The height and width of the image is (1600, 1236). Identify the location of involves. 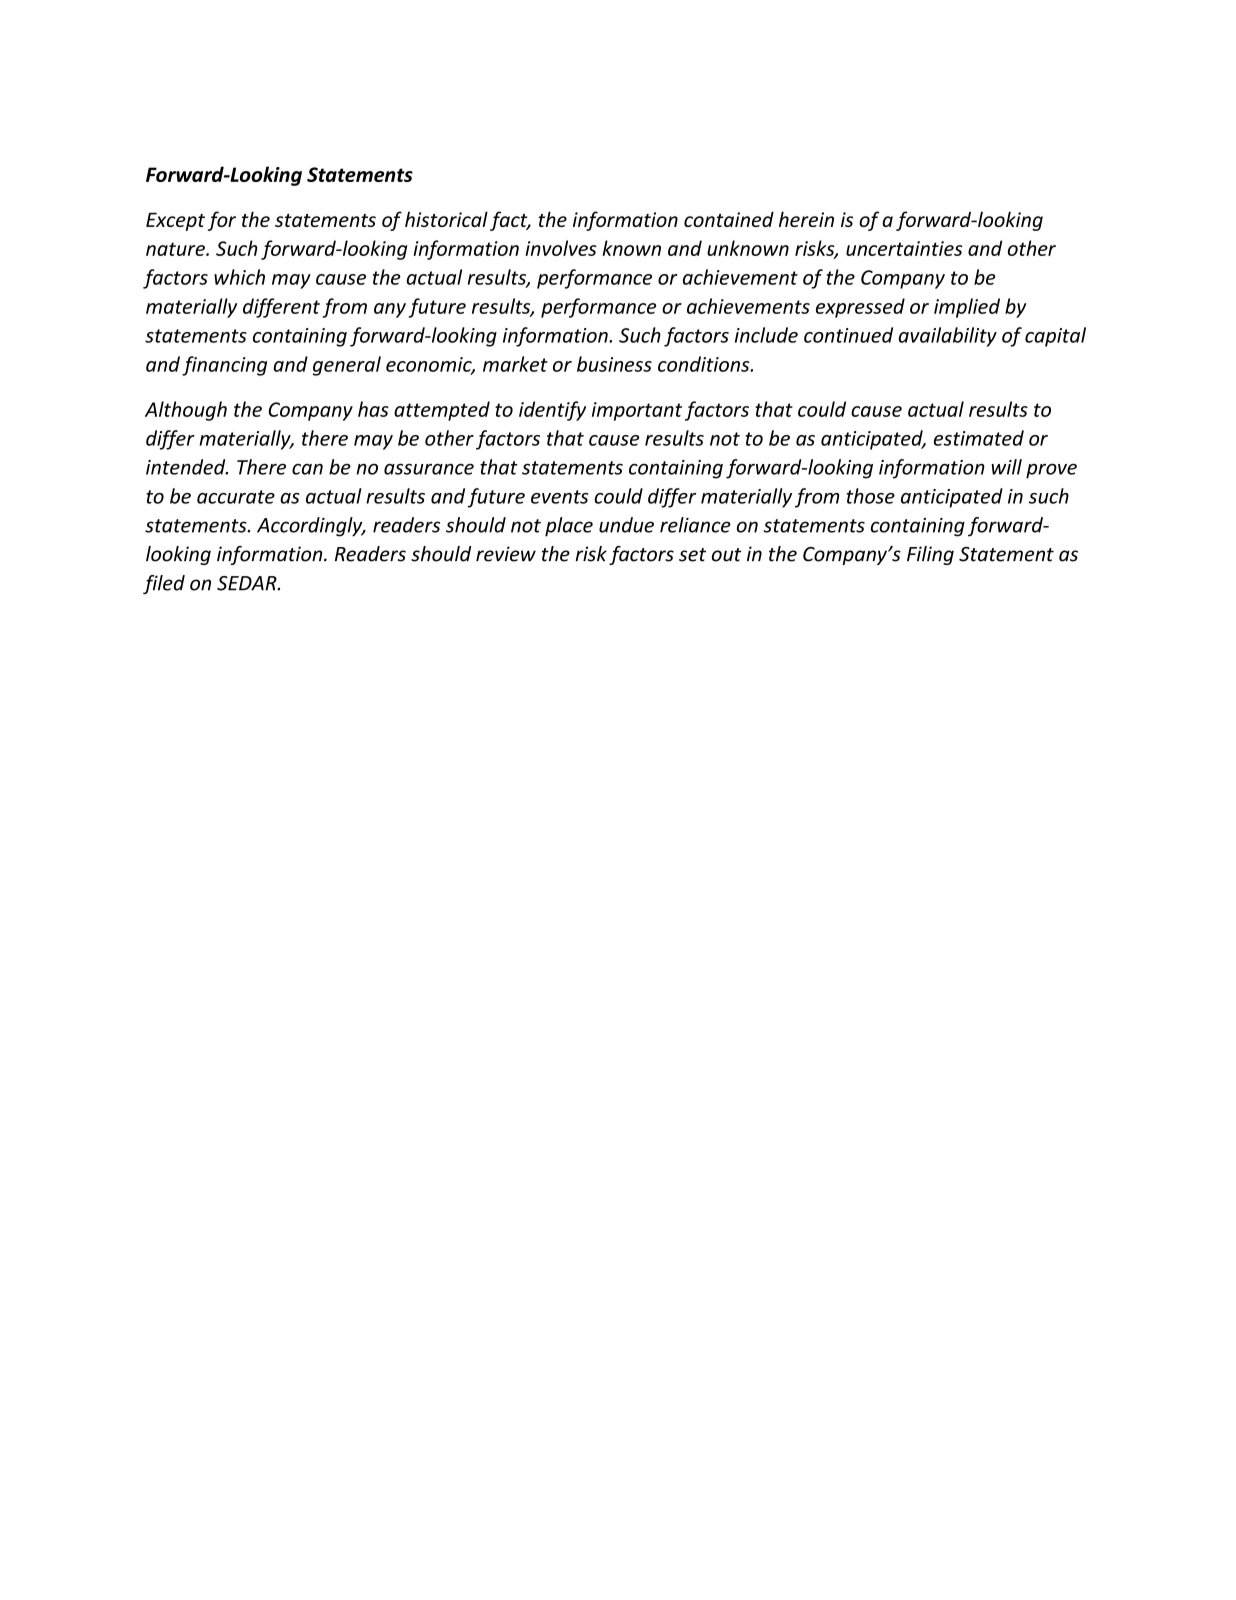
(561, 248).
